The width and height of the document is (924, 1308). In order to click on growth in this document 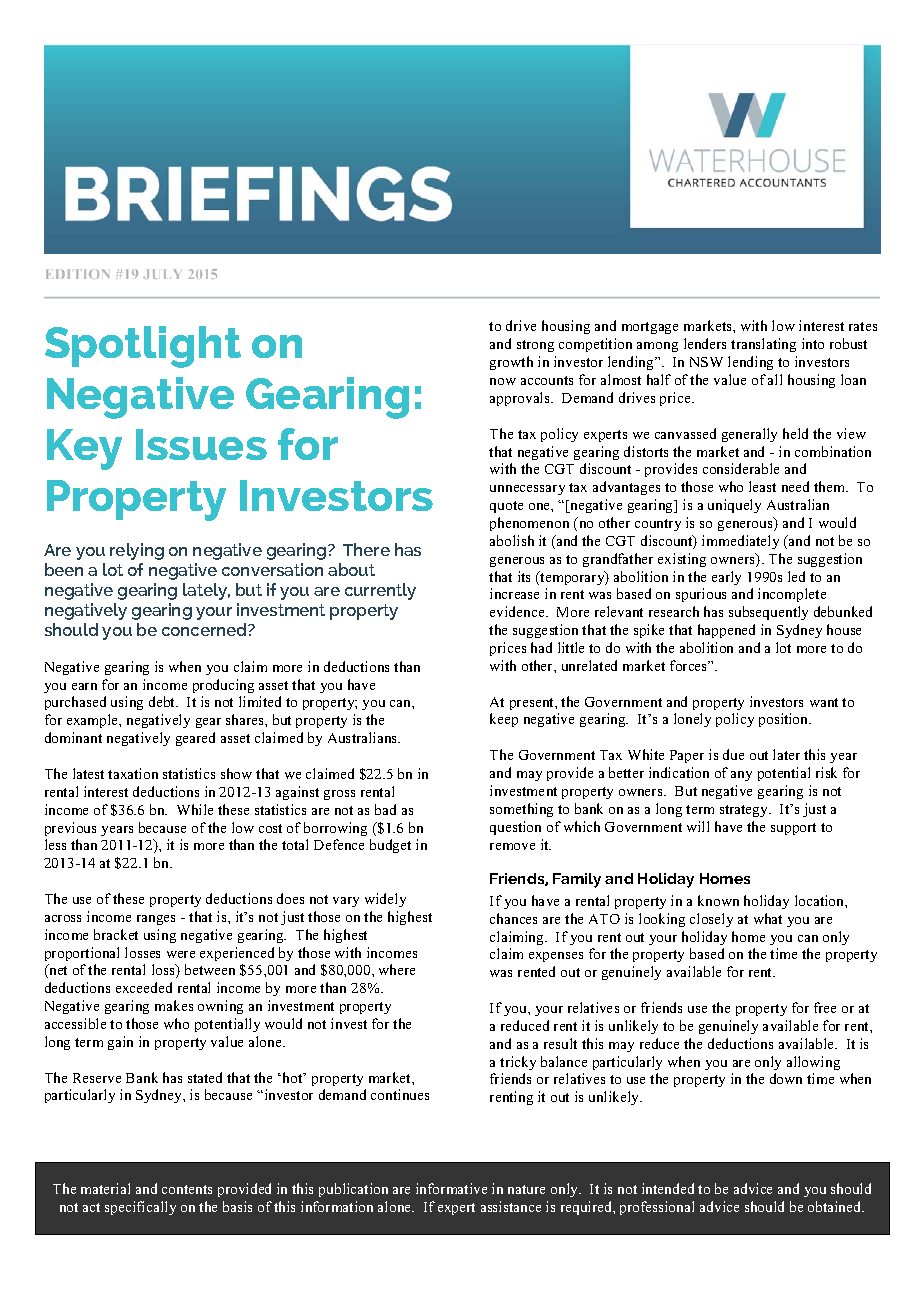, I will do `click(511, 363)`.
